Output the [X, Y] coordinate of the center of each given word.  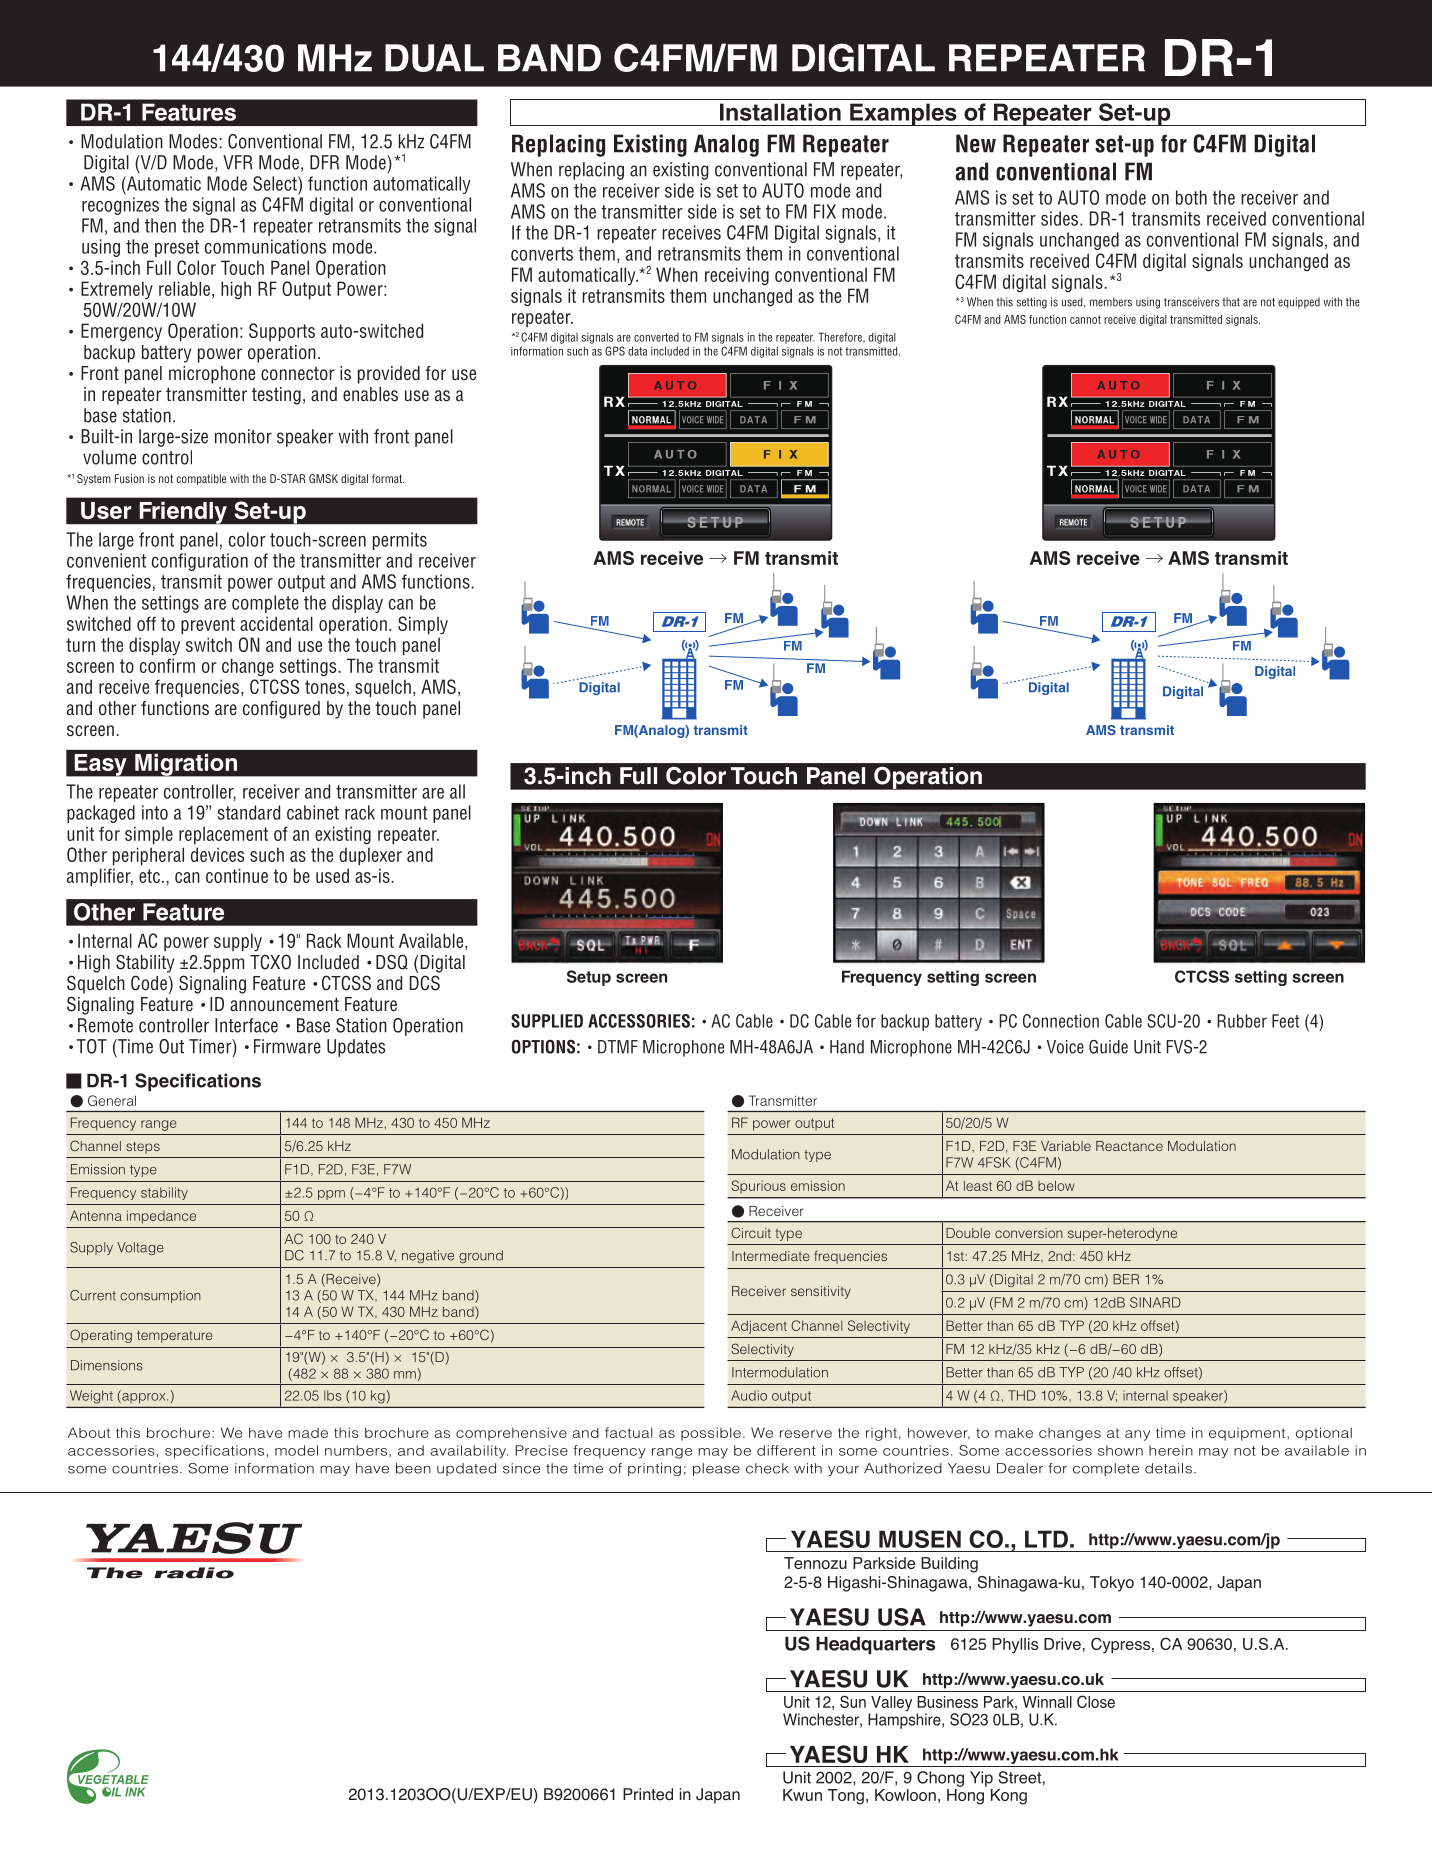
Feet [1286, 1021]
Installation [780, 112]
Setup [589, 978]
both [1191, 197]
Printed [648, 1794]
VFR [238, 162]
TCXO [270, 962]
